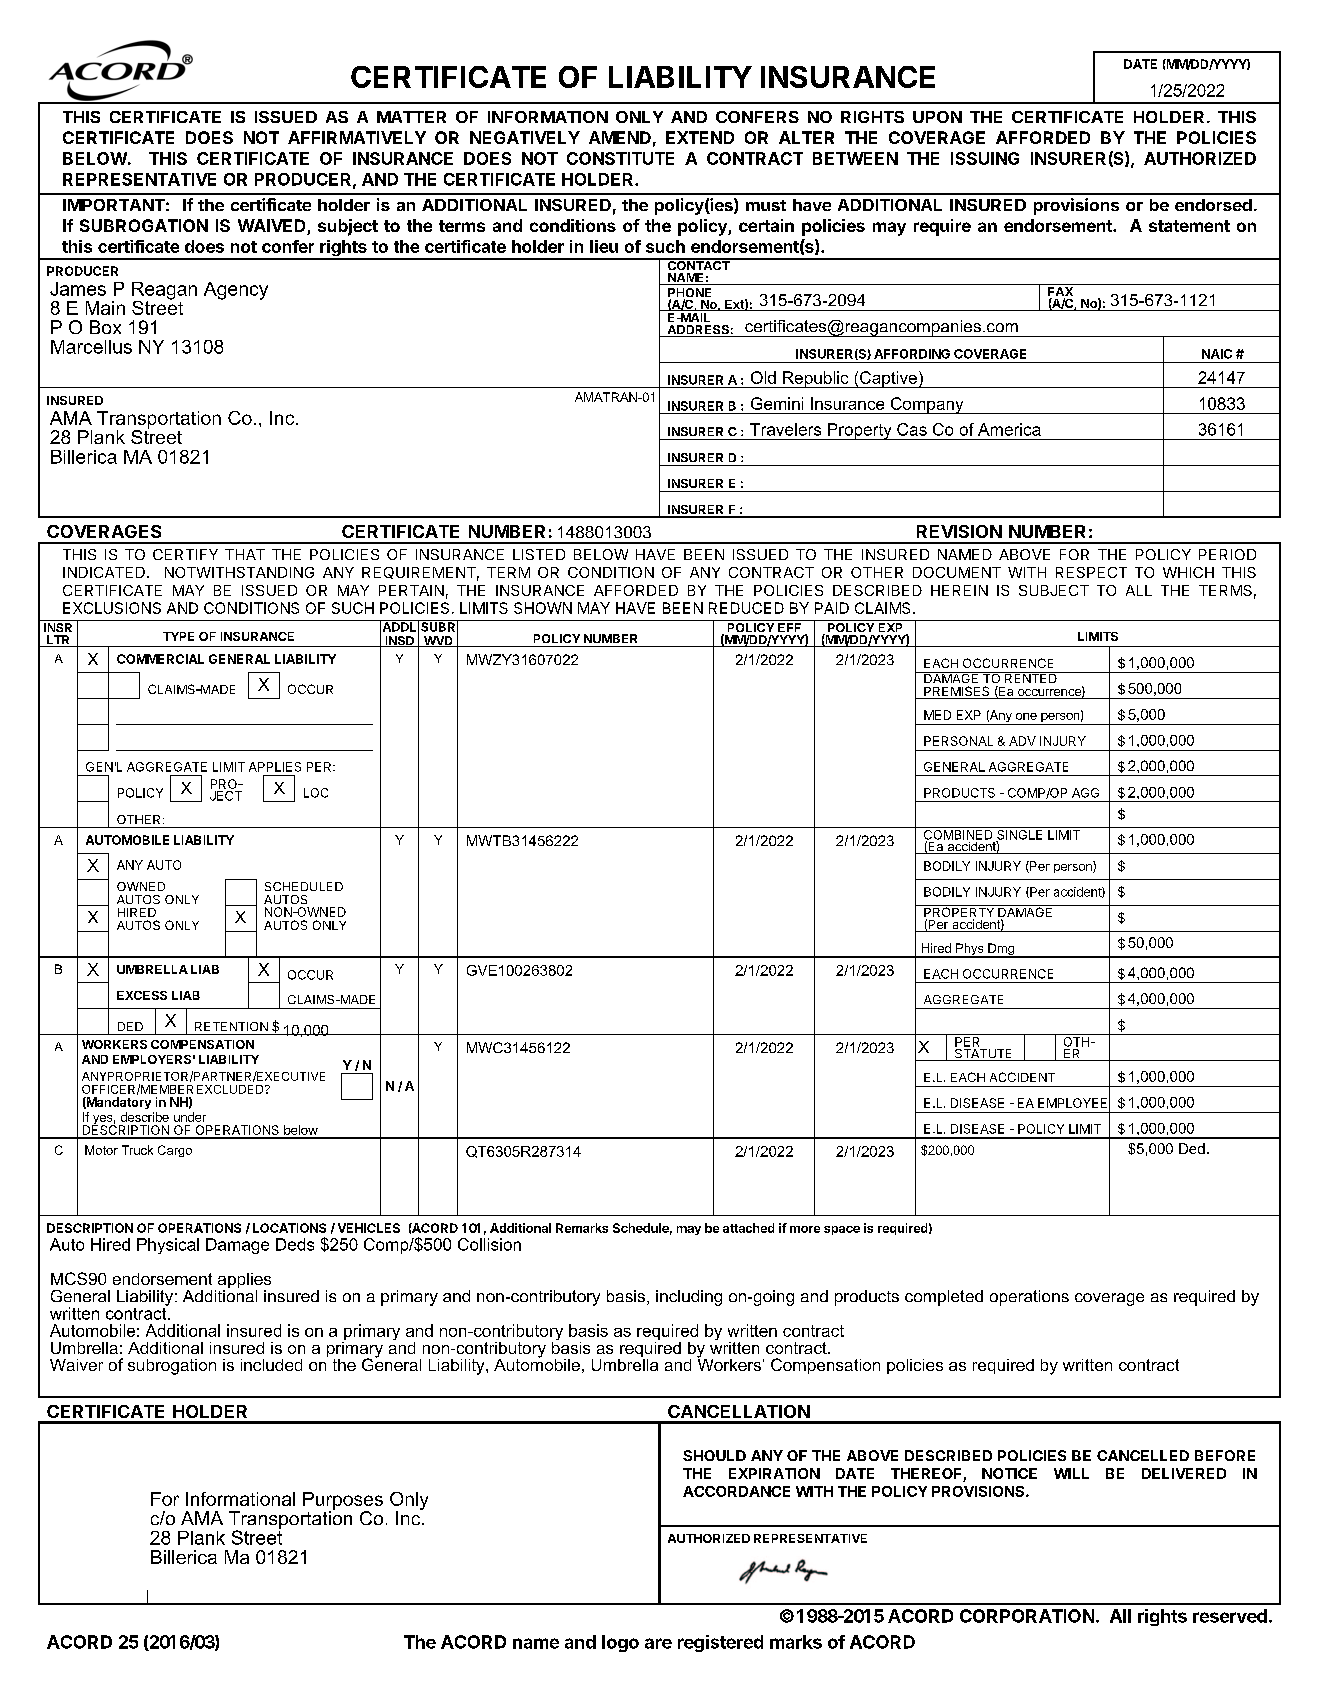 The height and width of the screenshot is (1707, 1319). I want to click on EXCESS, so click(142, 995).
